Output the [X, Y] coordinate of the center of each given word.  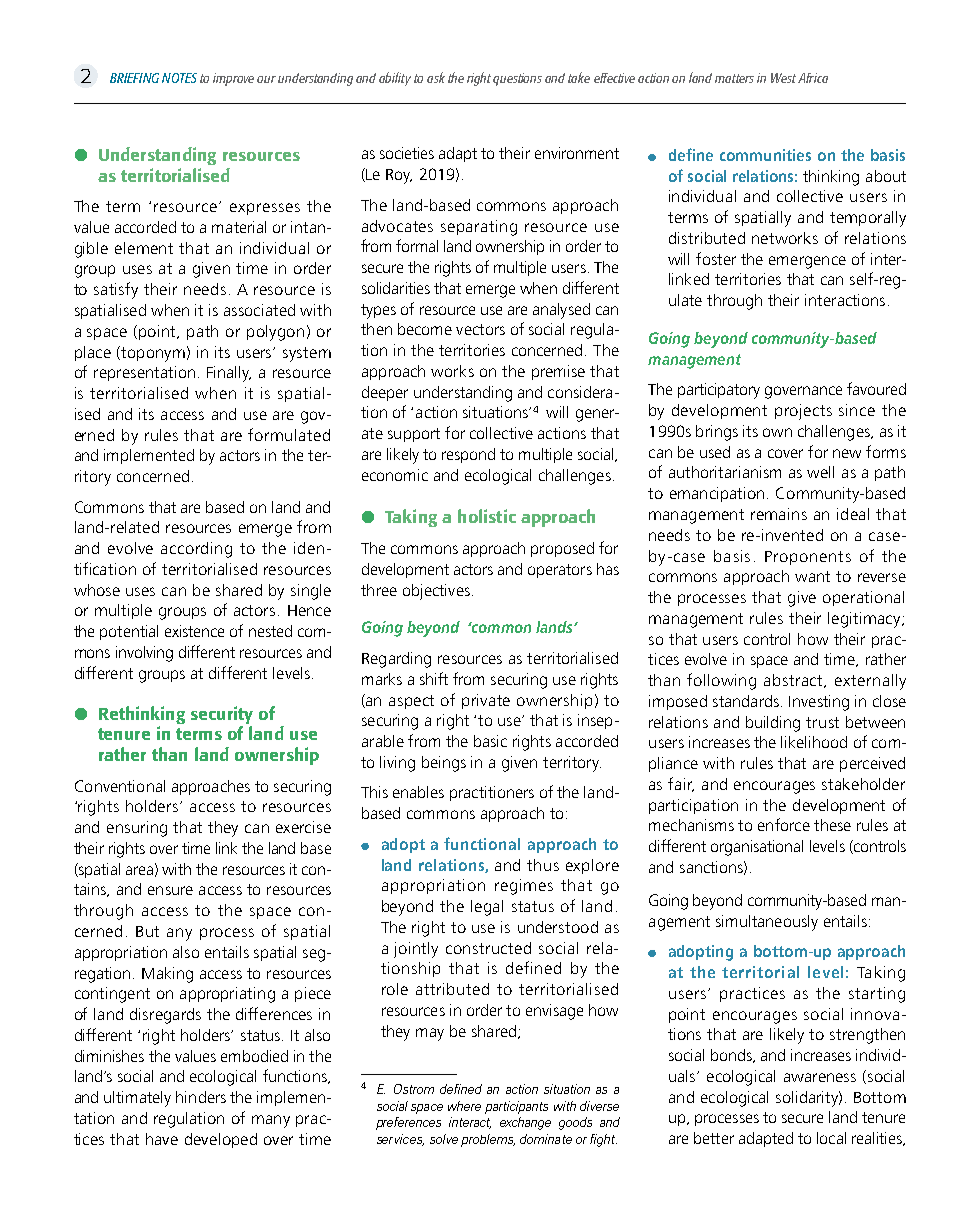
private [486, 701]
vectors [480, 329]
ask [436, 77]
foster [716, 258]
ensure [170, 890]
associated [259, 310]
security [222, 715]
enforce [784, 824]
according [196, 550]
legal [487, 908]
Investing [819, 703]
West [783, 78]
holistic [487, 516]
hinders [201, 1097]
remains [779, 514]
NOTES [179, 78]
